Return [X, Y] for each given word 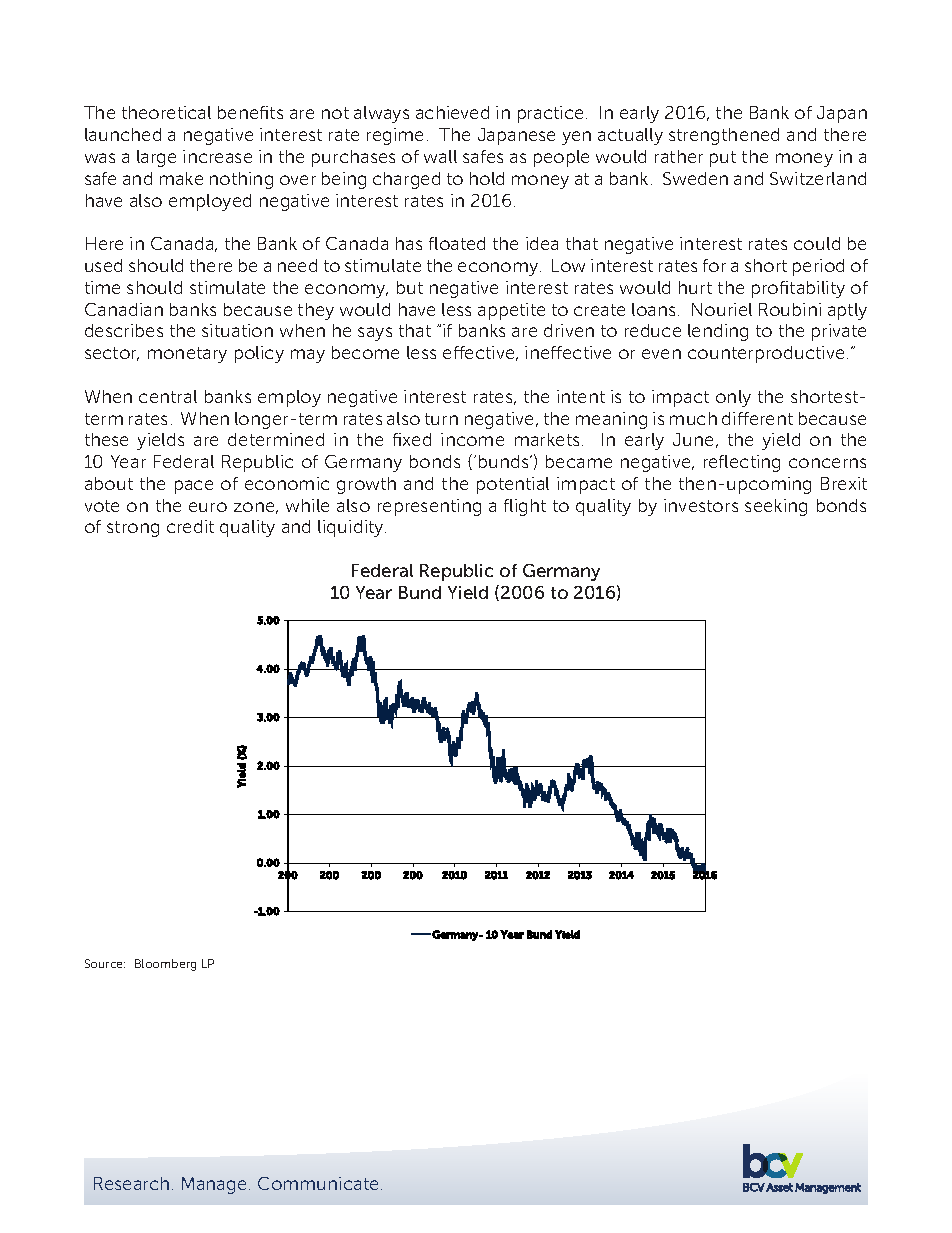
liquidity [352, 528]
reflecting [742, 463]
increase [217, 156]
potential [513, 485]
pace [194, 487]
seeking [776, 507]
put [723, 159]
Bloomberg [165, 965]
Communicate [318, 1183]
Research [131, 1183]
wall [440, 156]
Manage [214, 1185]
